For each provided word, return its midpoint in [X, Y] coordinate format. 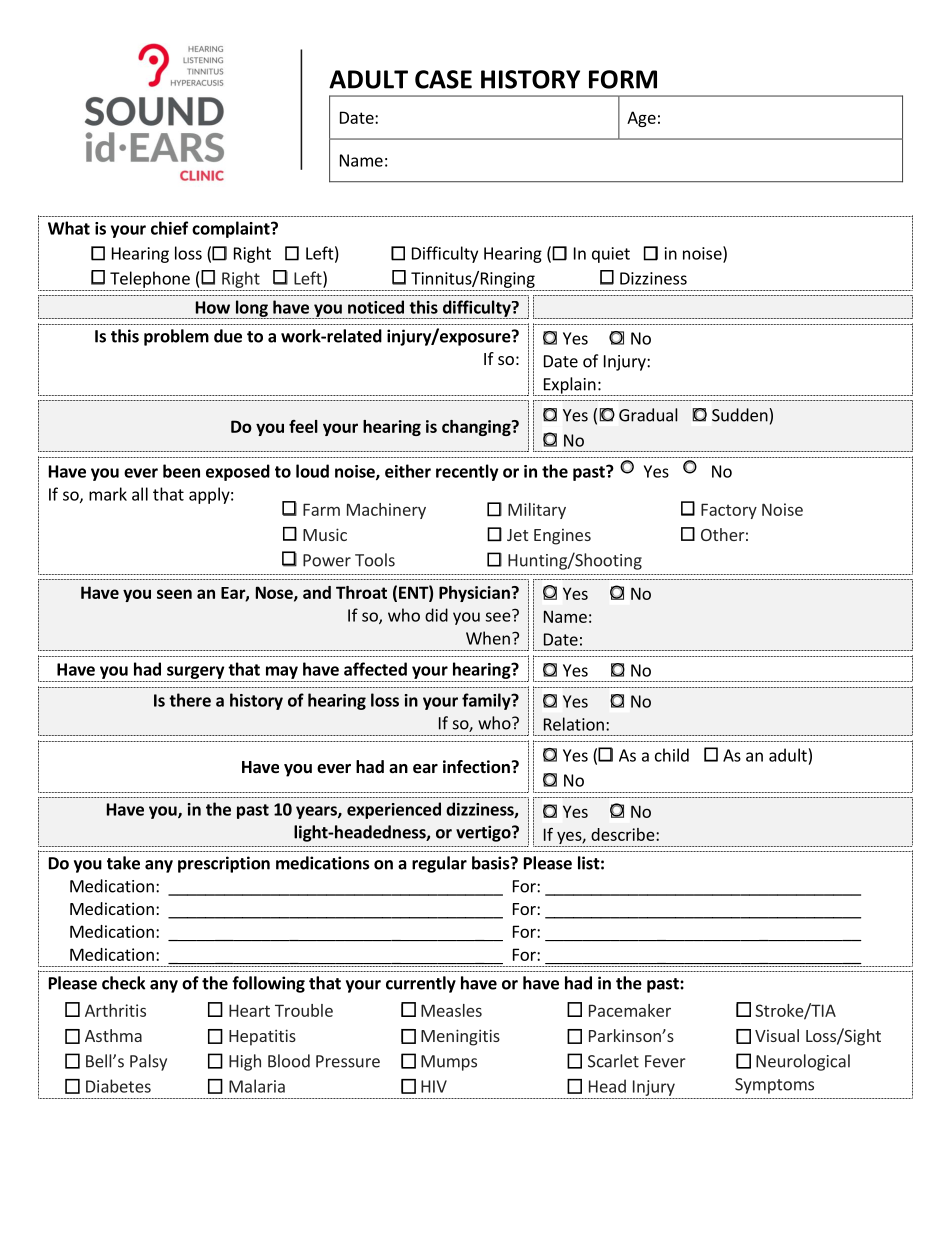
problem [176, 337]
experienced [394, 810]
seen [174, 594]
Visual [777, 1035]
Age [641, 119]
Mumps [449, 1063]
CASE [443, 79]
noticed [376, 307]
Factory [729, 511]
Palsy [148, 1062]
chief [169, 228]
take [123, 863]
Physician [474, 594]
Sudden [741, 415]
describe [624, 834]
